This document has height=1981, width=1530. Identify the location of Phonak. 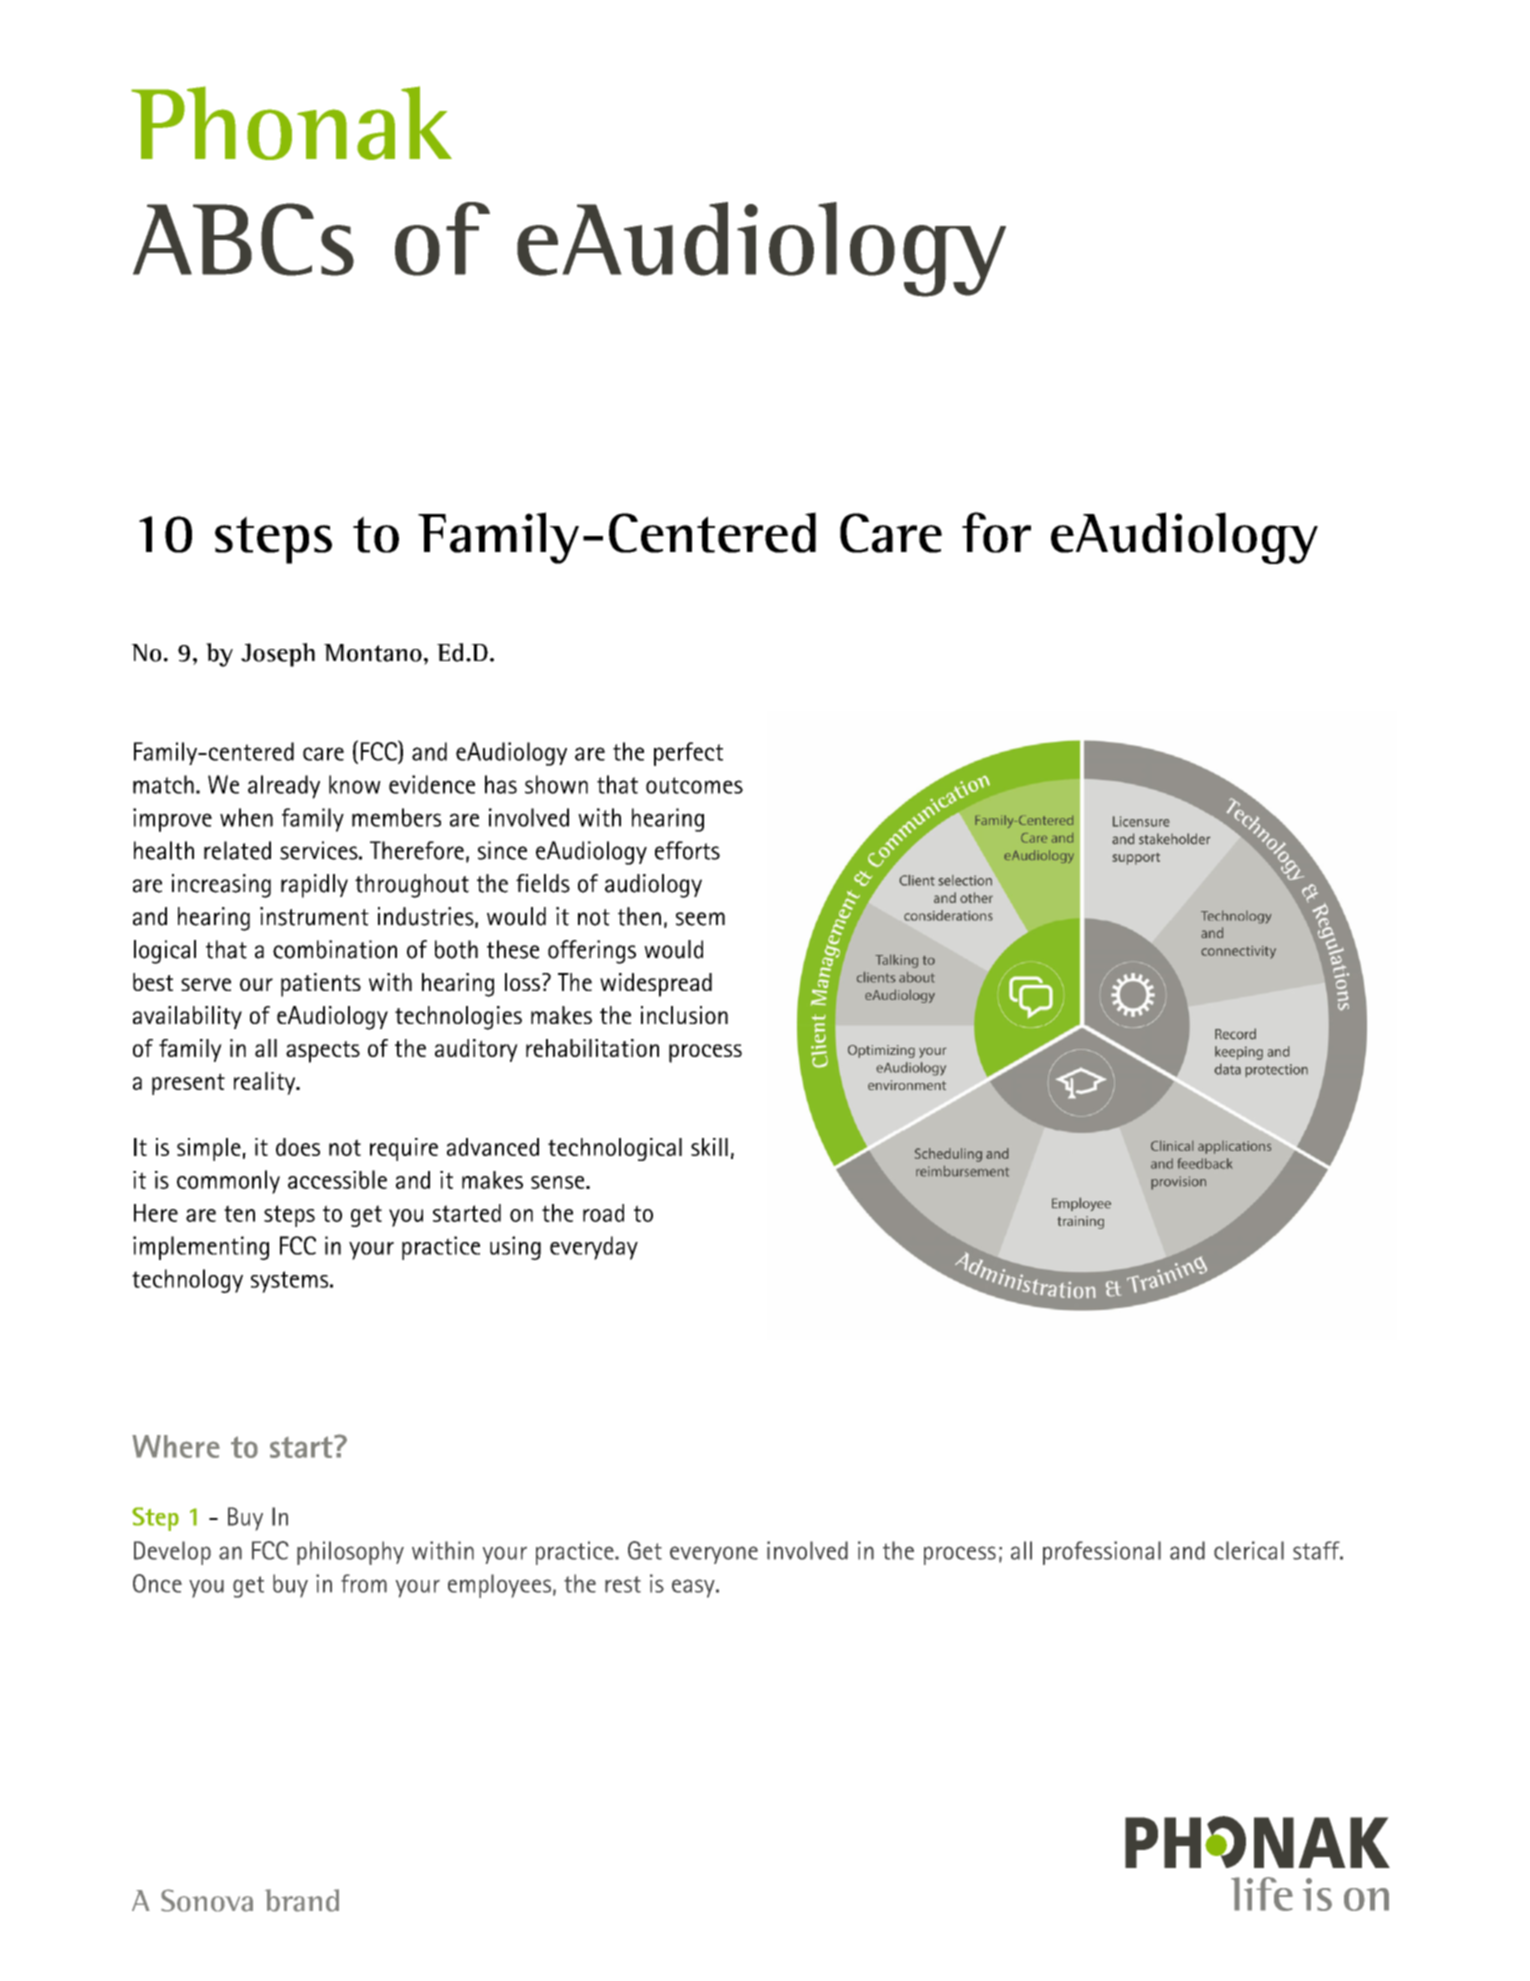
(291, 123).
